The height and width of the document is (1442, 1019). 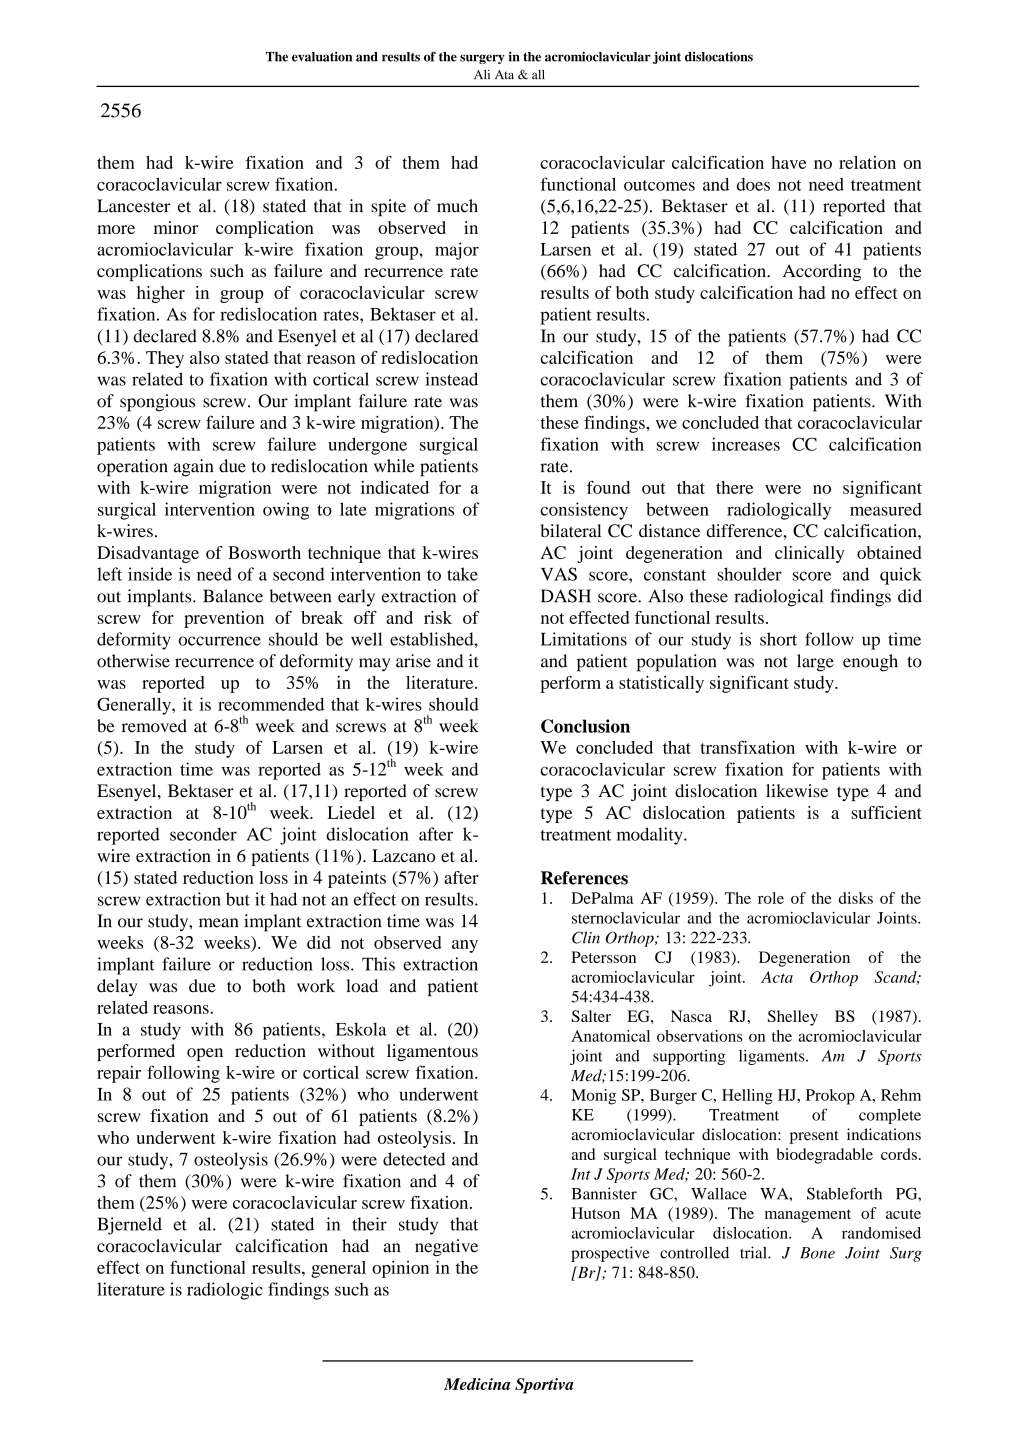 What do you see at coordinates (218, 923) in the document?
I see `mean` at bounding box center [218, 923].
